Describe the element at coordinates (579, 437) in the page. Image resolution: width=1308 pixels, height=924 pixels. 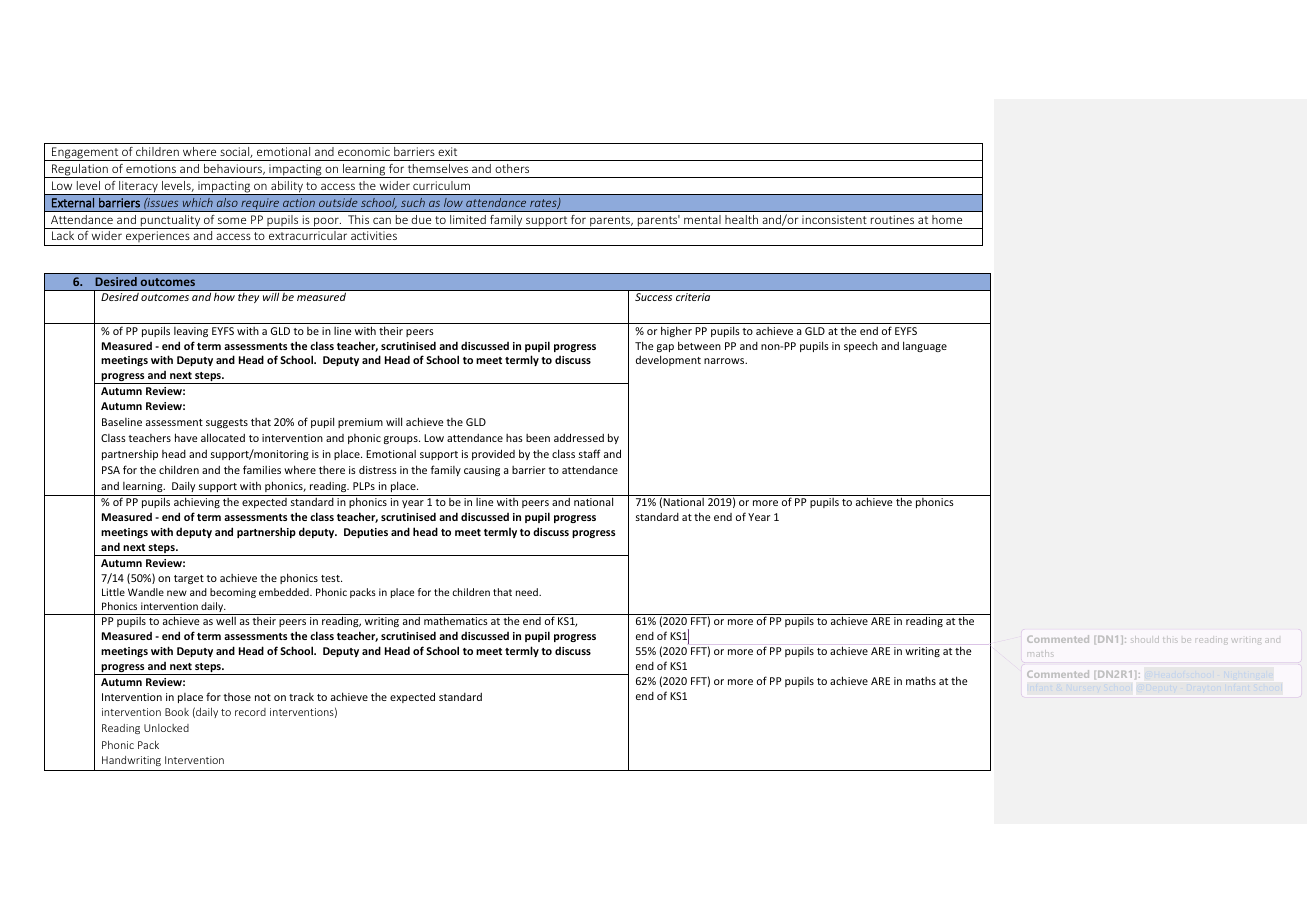
I see `addressed` at that location.
